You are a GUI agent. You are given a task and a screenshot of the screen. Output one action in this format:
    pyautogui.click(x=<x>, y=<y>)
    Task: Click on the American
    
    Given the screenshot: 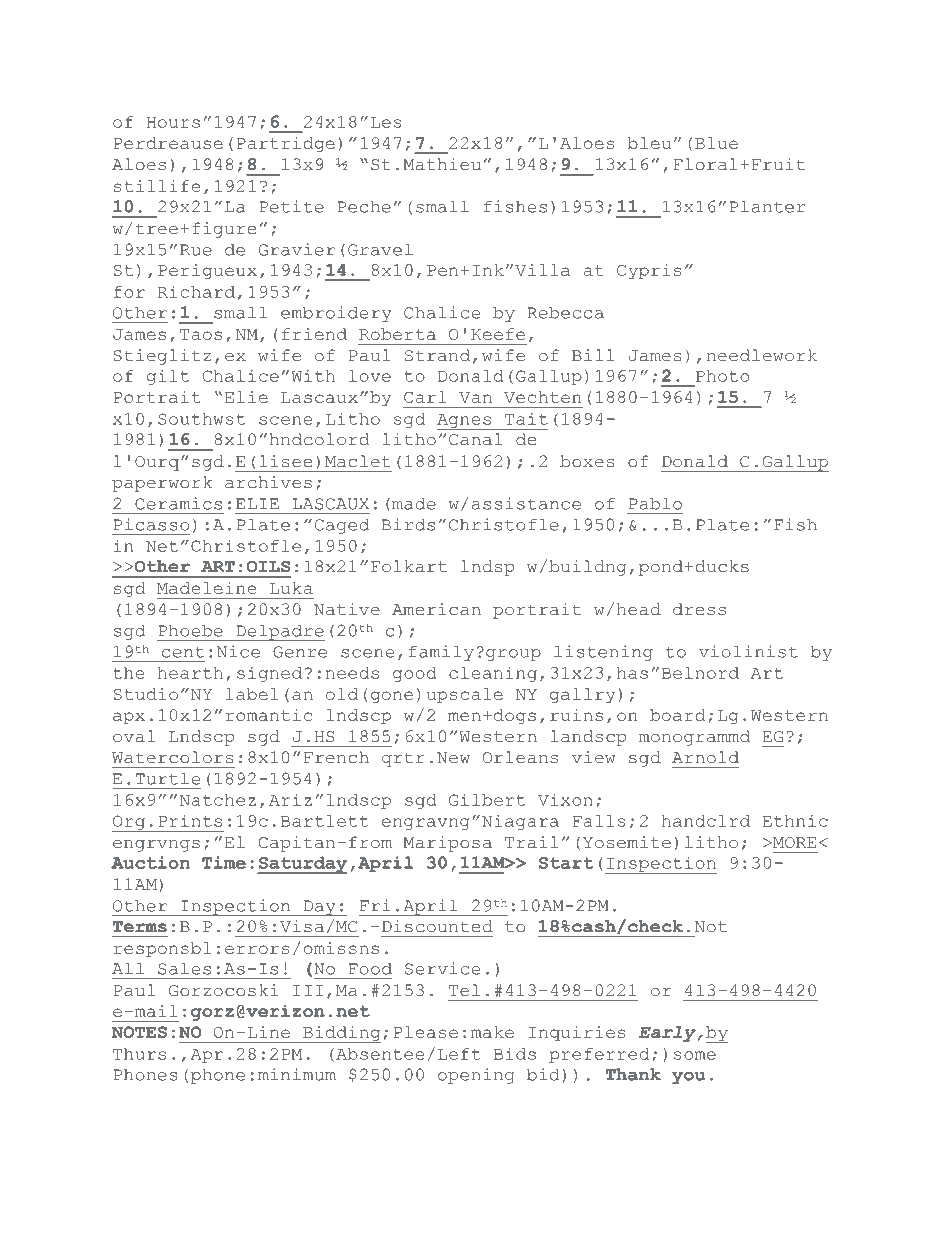 What is the action you would take?
    pyautogui.click(x=436, y=609)
